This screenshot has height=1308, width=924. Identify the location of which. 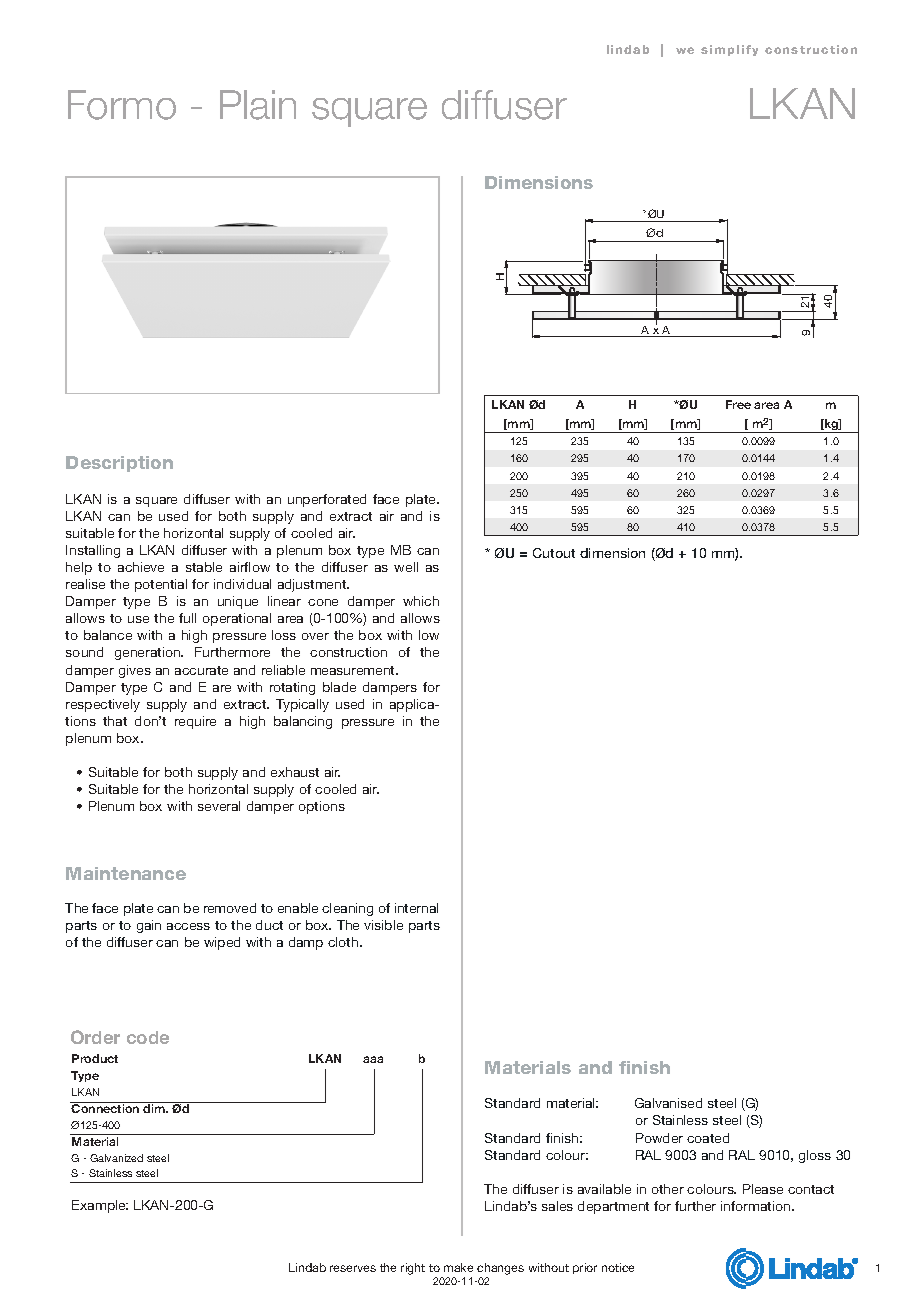
(421, 601).
